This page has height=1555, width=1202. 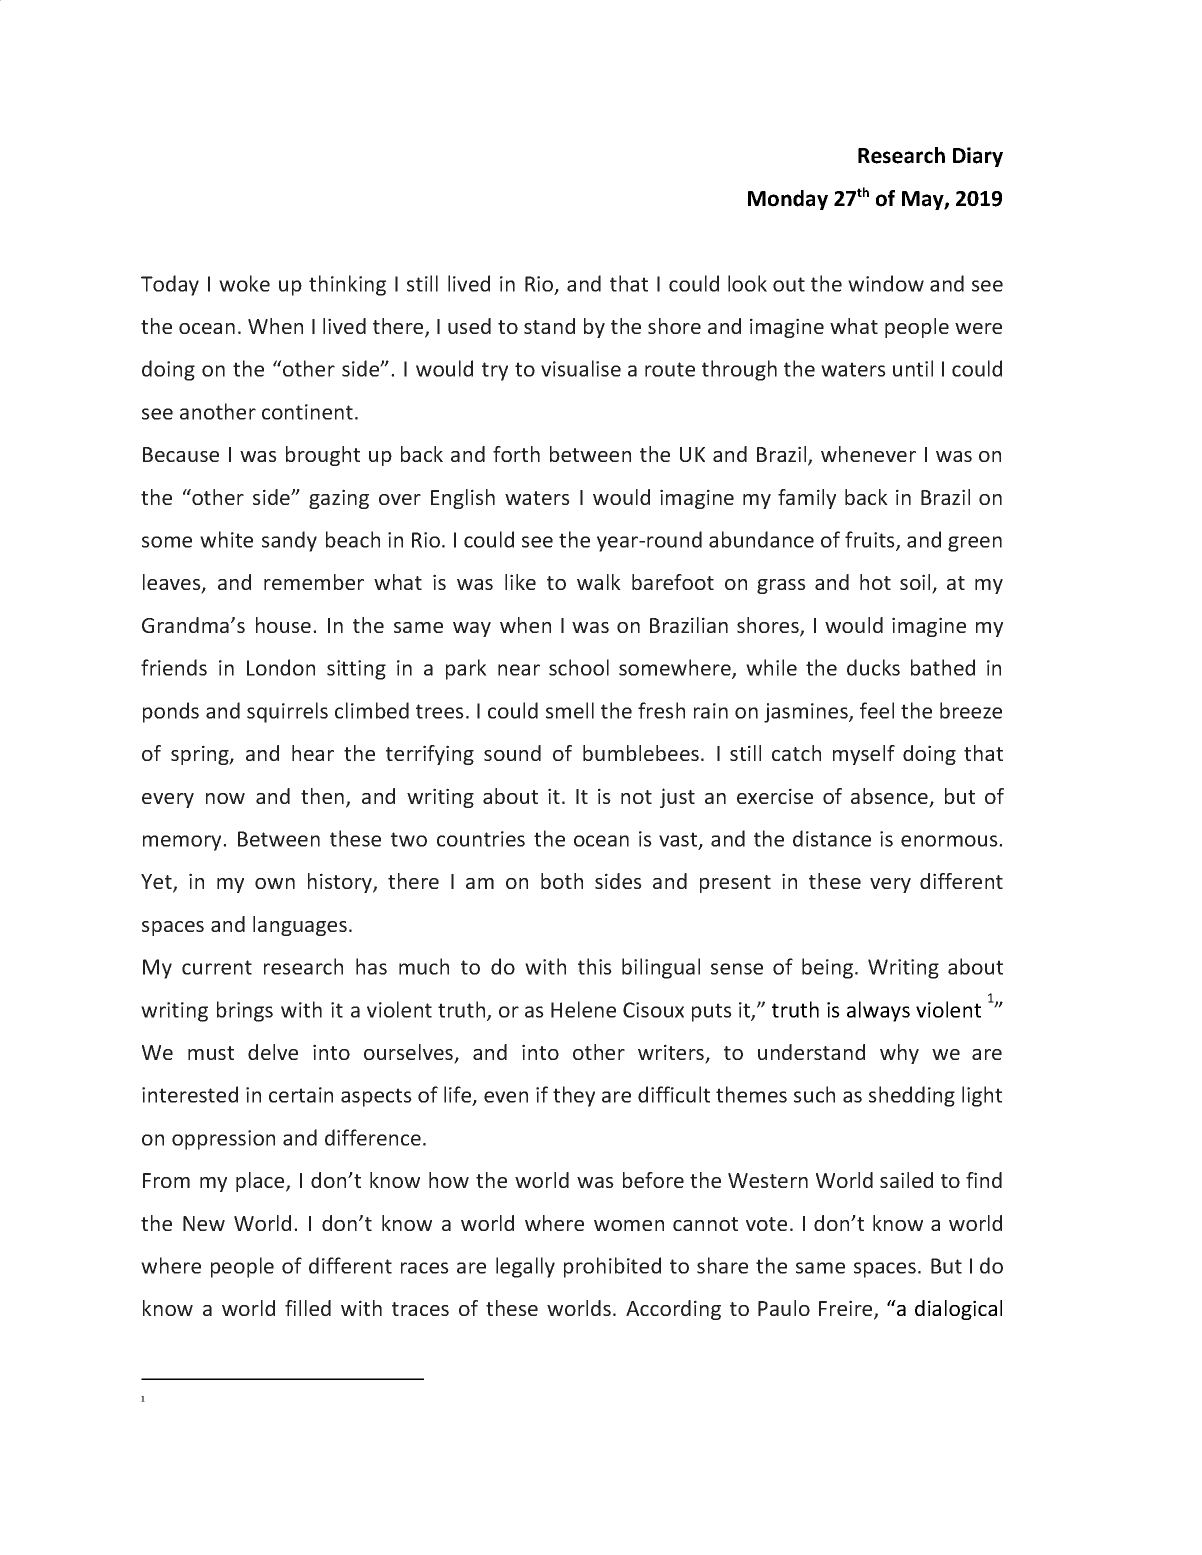 What do you see at coordinates (308, 1308) in the page?
I see `filled` at bounding box center [308, 1308].
